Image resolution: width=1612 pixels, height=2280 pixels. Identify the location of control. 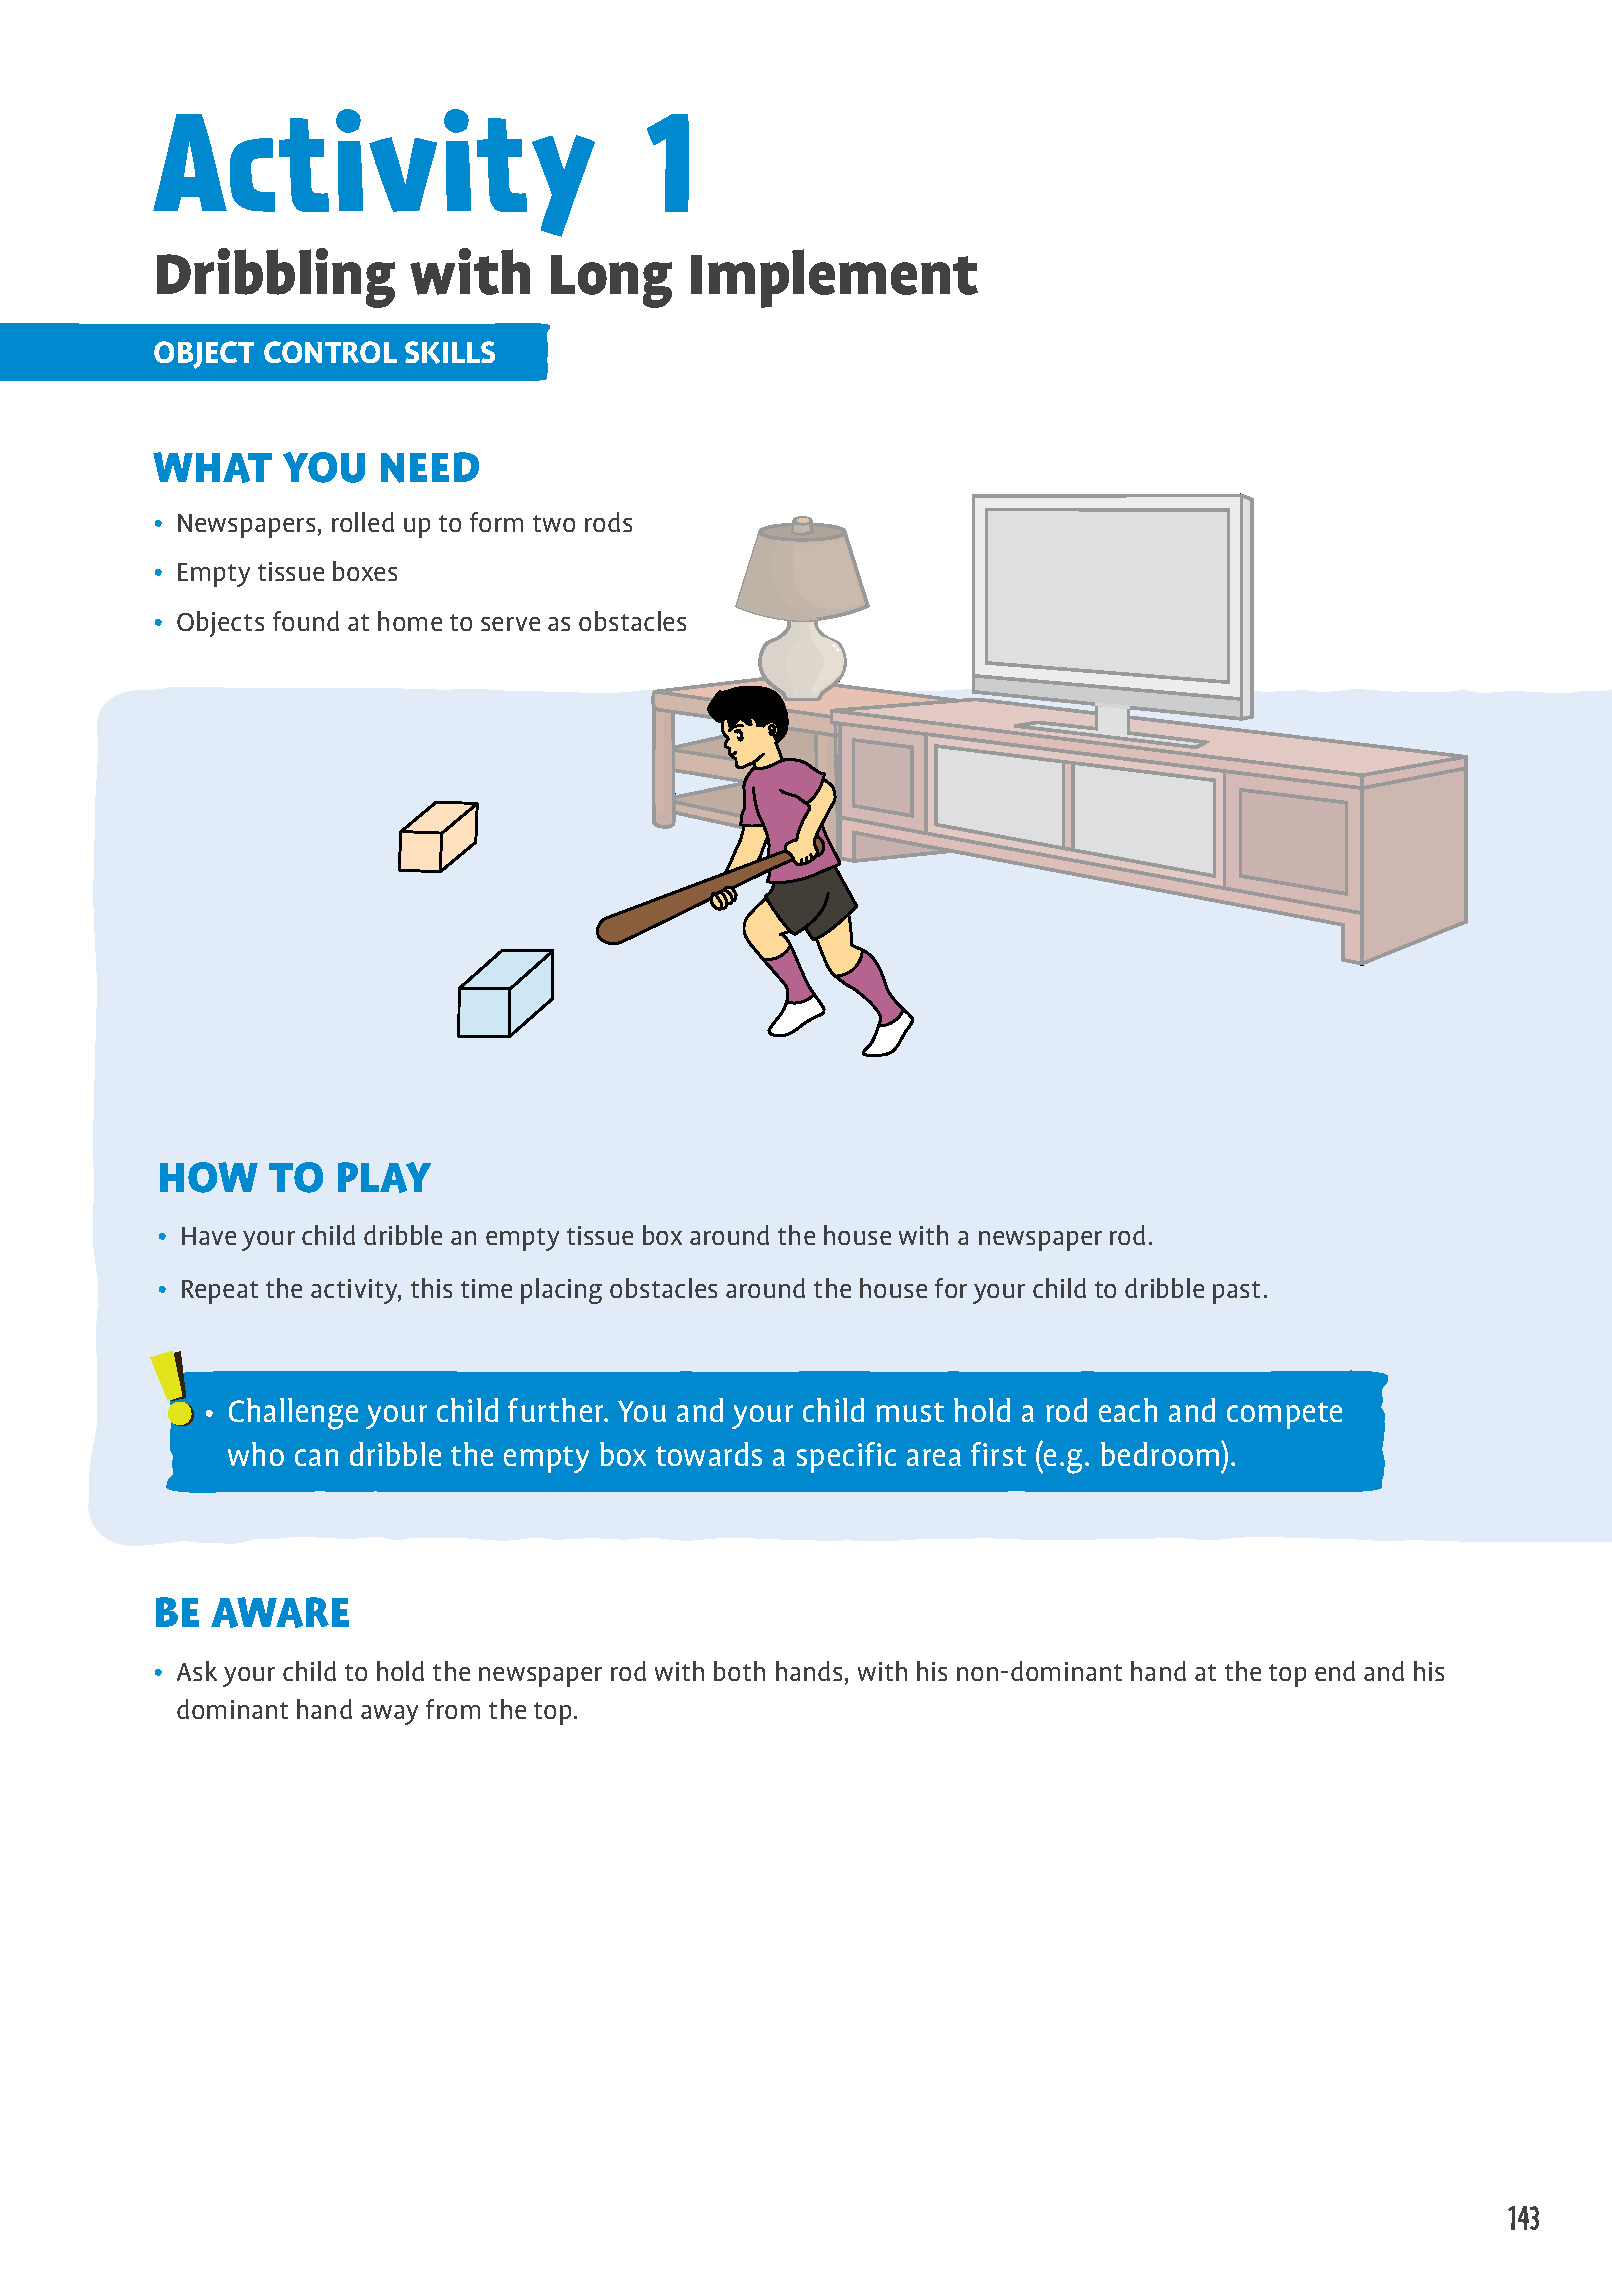
(330, 352).
